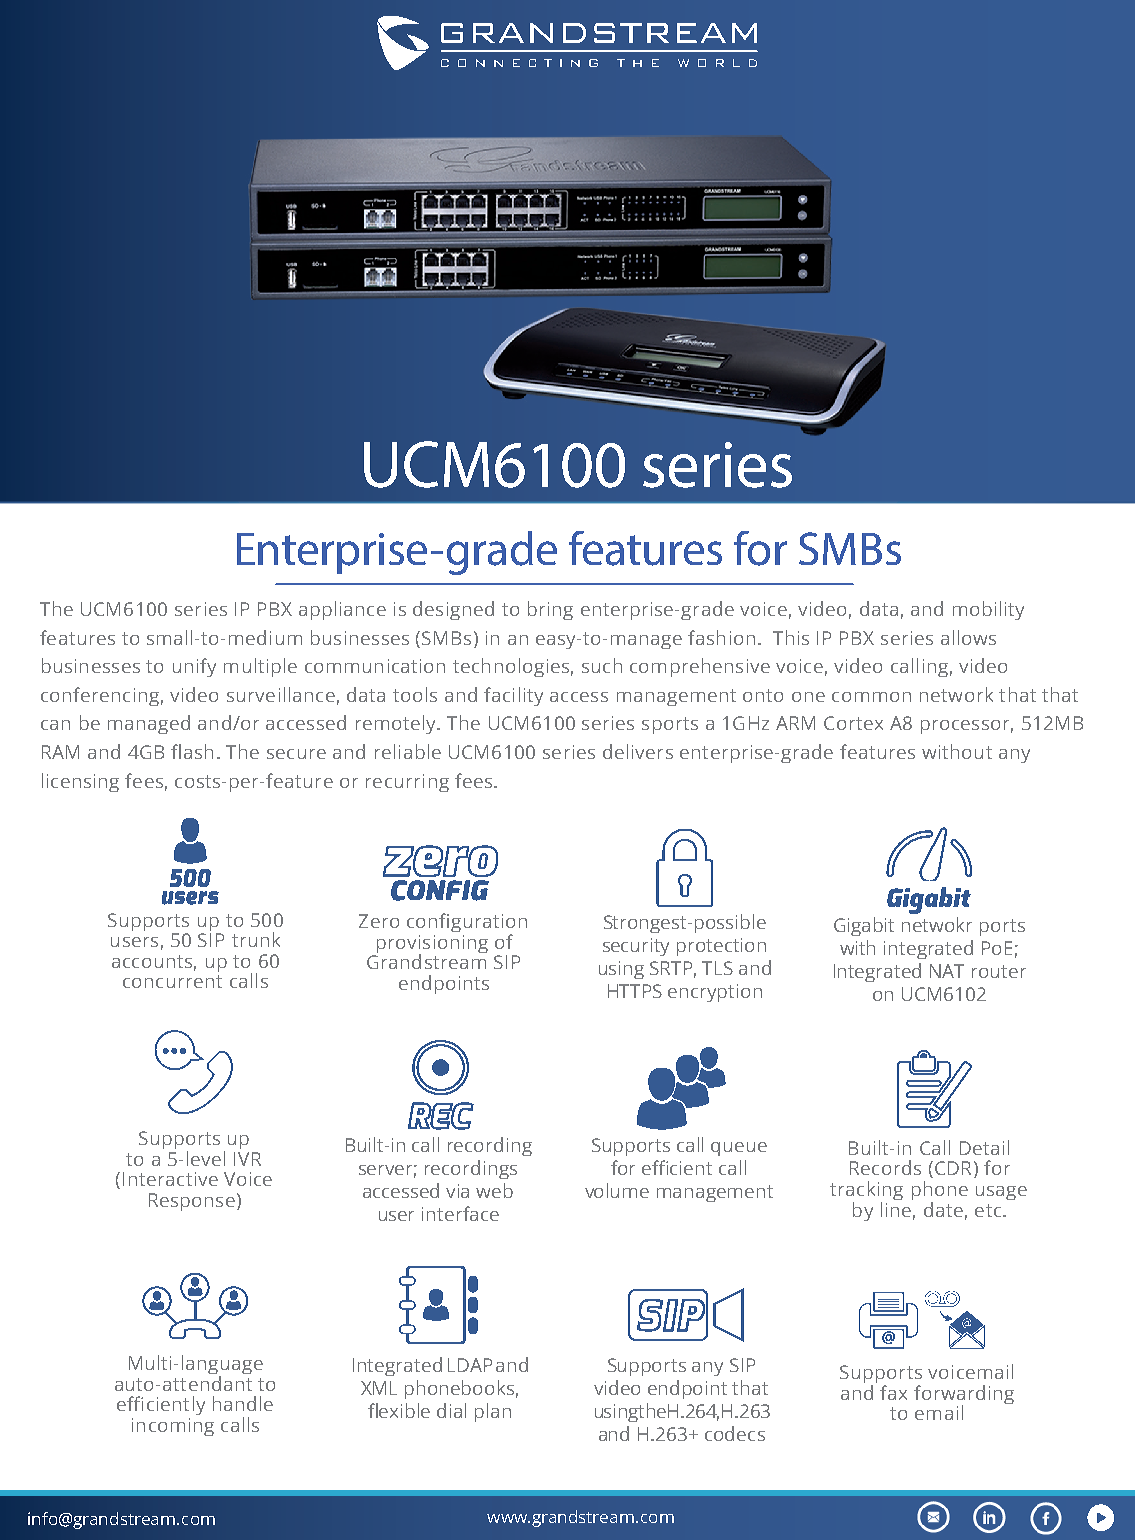 The height and width of the page is (1540, 1135). I want to click on HTTPS, so click(635, 991).
